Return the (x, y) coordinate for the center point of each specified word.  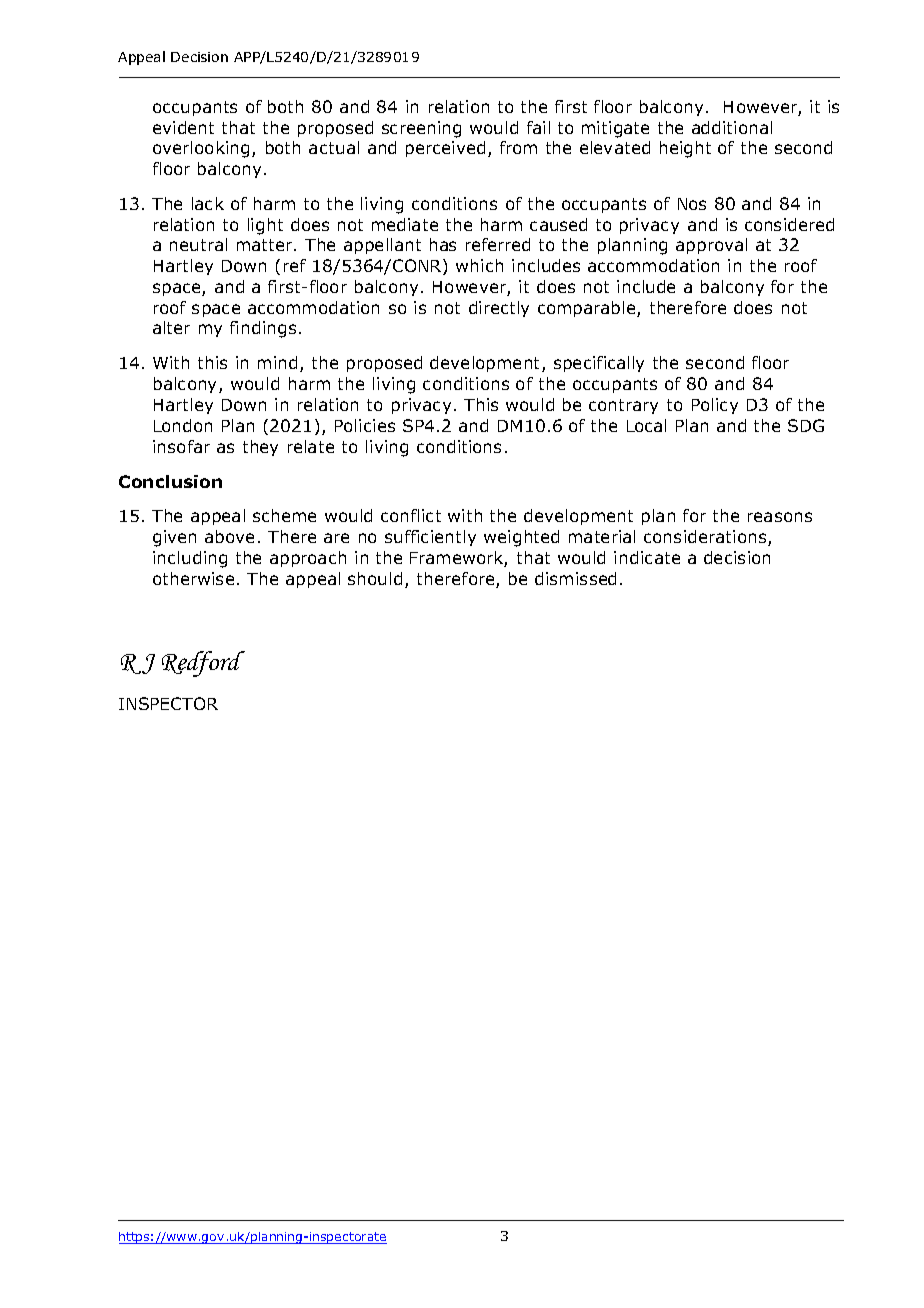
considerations (706, 538)
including (190, 559)
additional (732, 127)
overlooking (201, 149)
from (518, 147)
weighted (521, 538)
